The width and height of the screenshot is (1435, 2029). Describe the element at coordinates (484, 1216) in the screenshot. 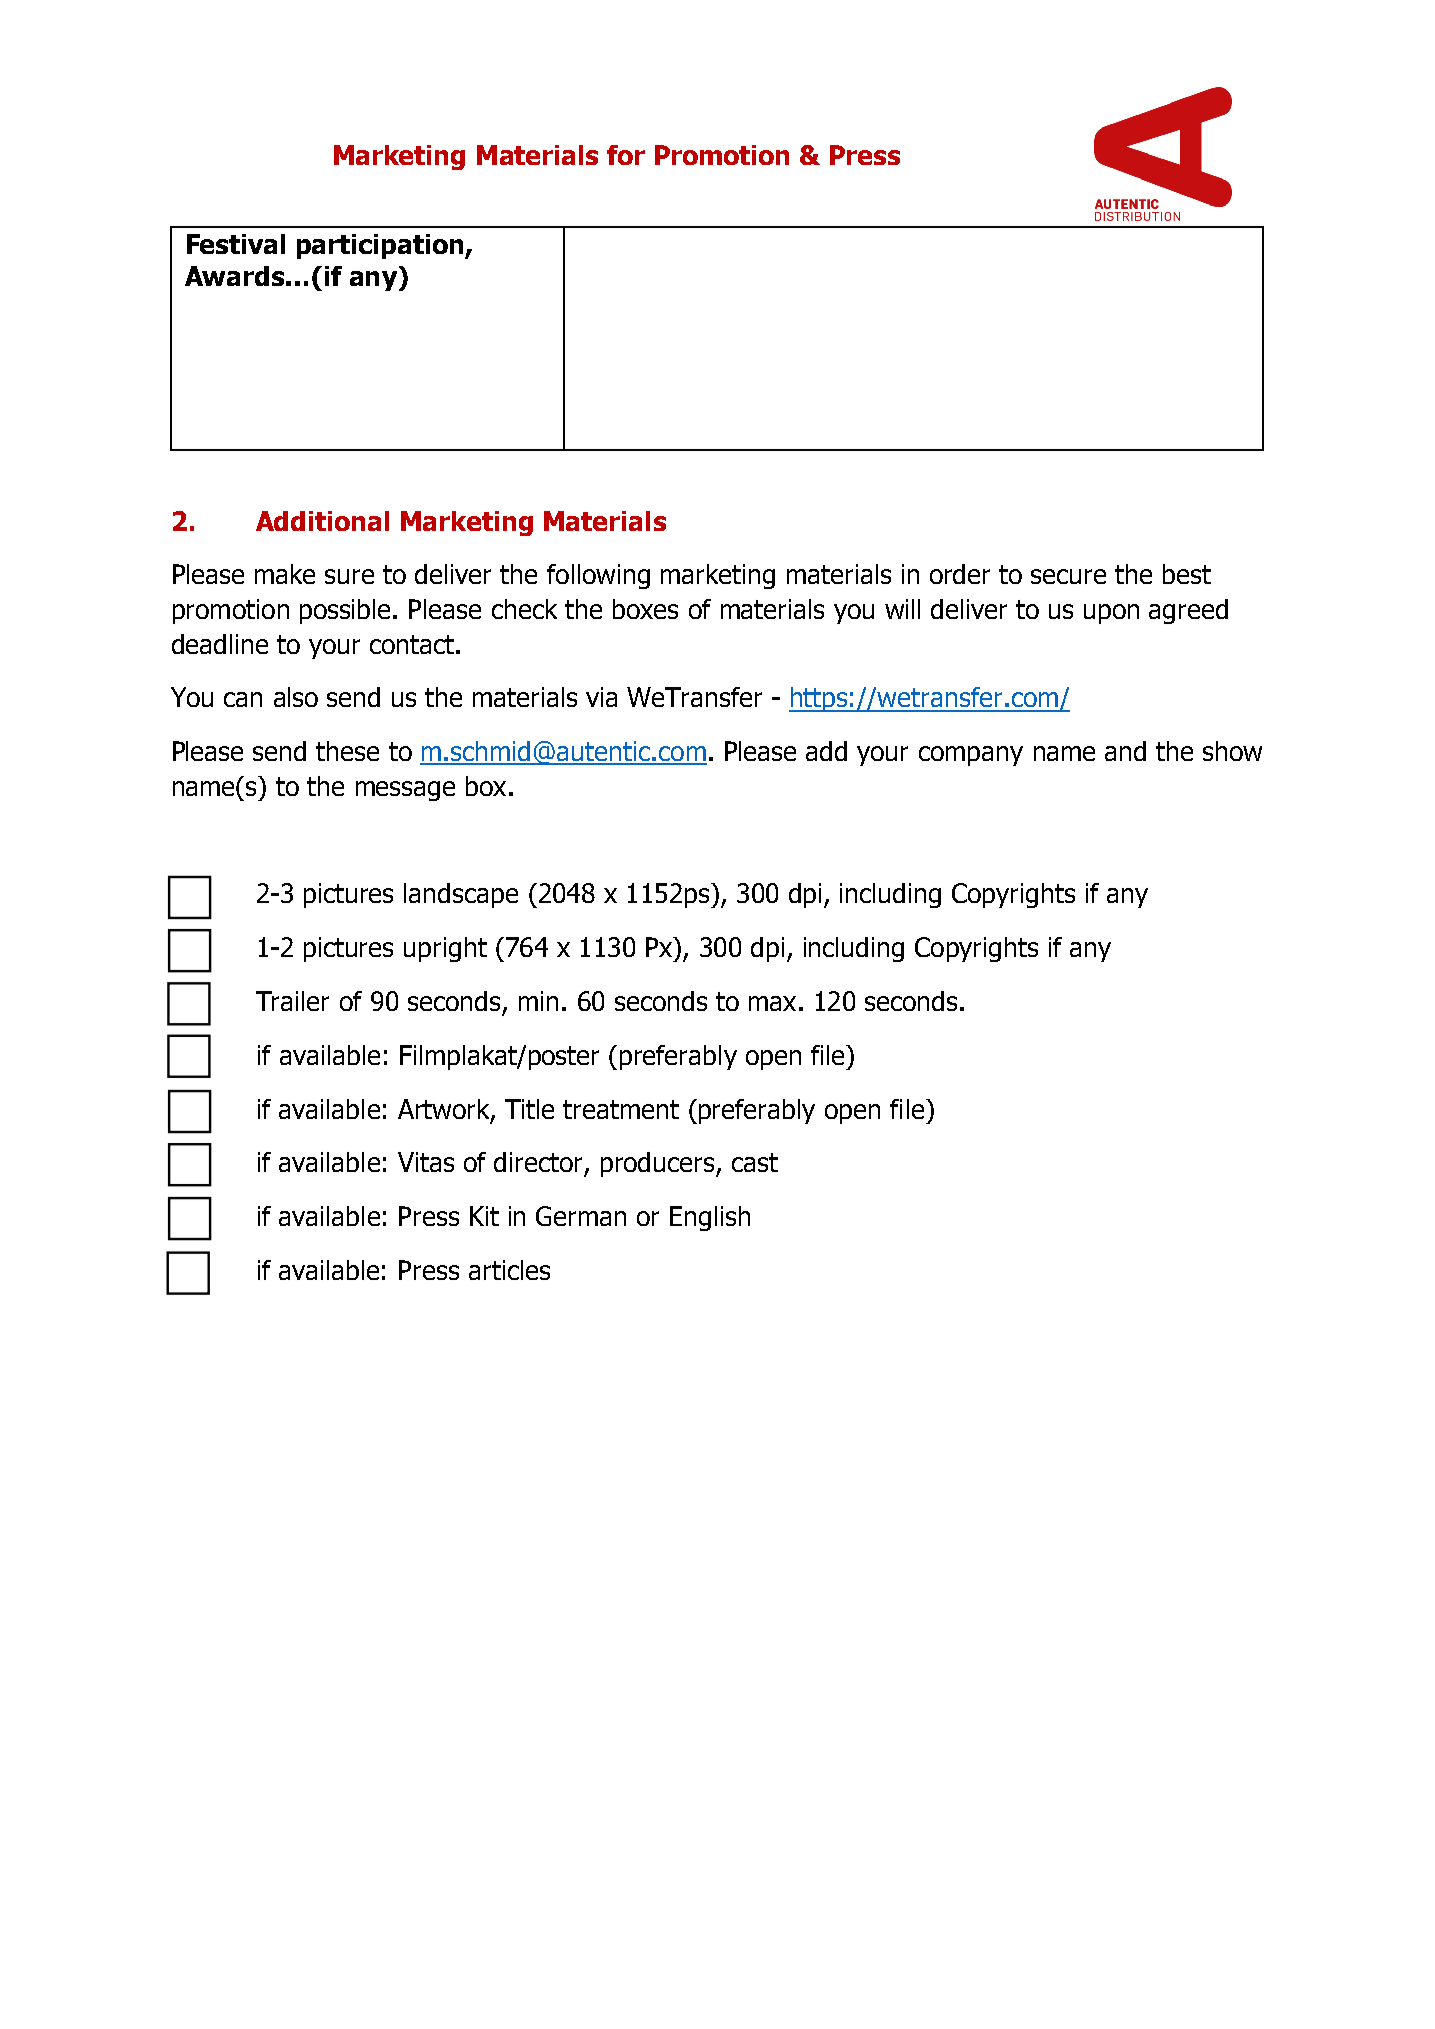

I see `Kit` at that location.
